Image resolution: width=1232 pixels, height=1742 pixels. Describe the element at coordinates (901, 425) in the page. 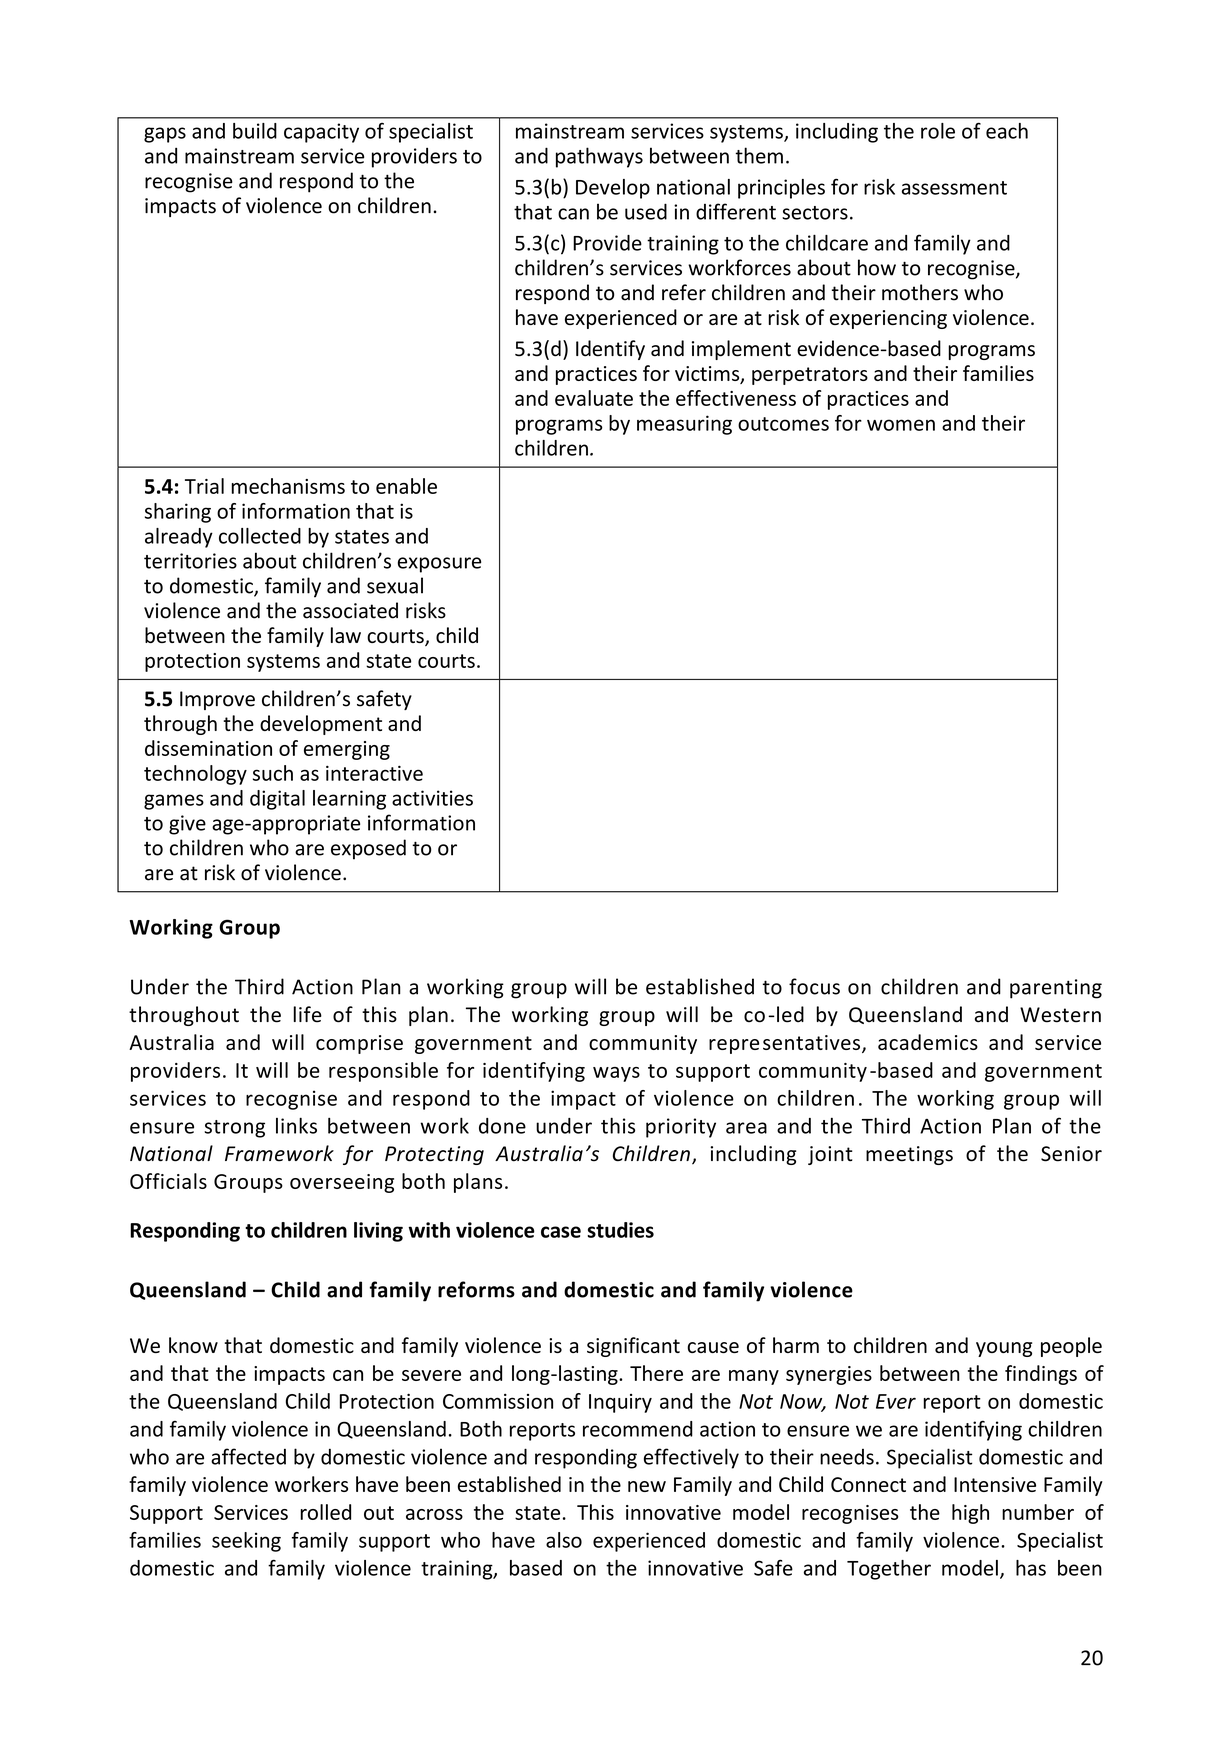

I see `women` at that location.
